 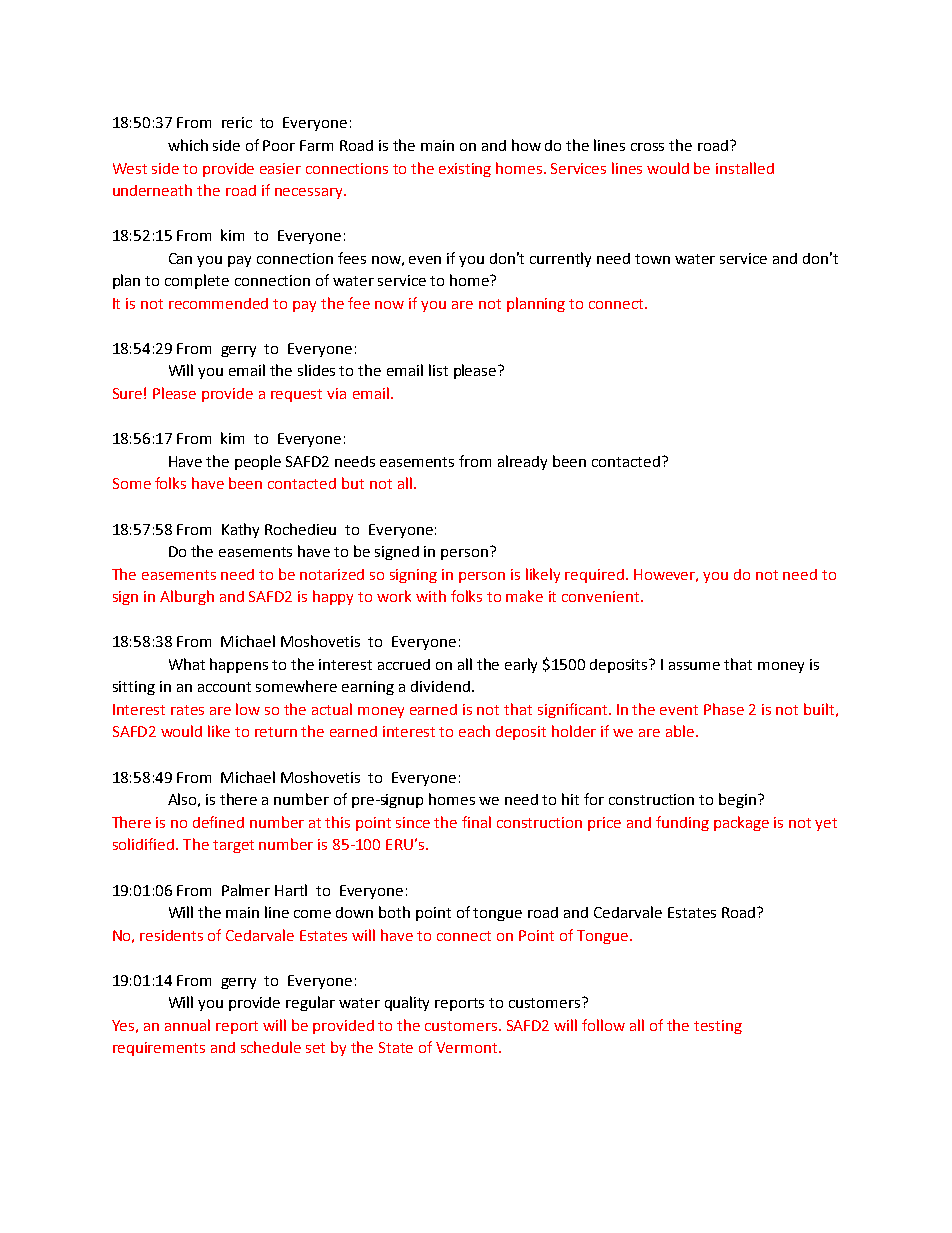 What do you see at coordinates (188, 145) in the document?
I see `which` at bounding box center [188, 145].
